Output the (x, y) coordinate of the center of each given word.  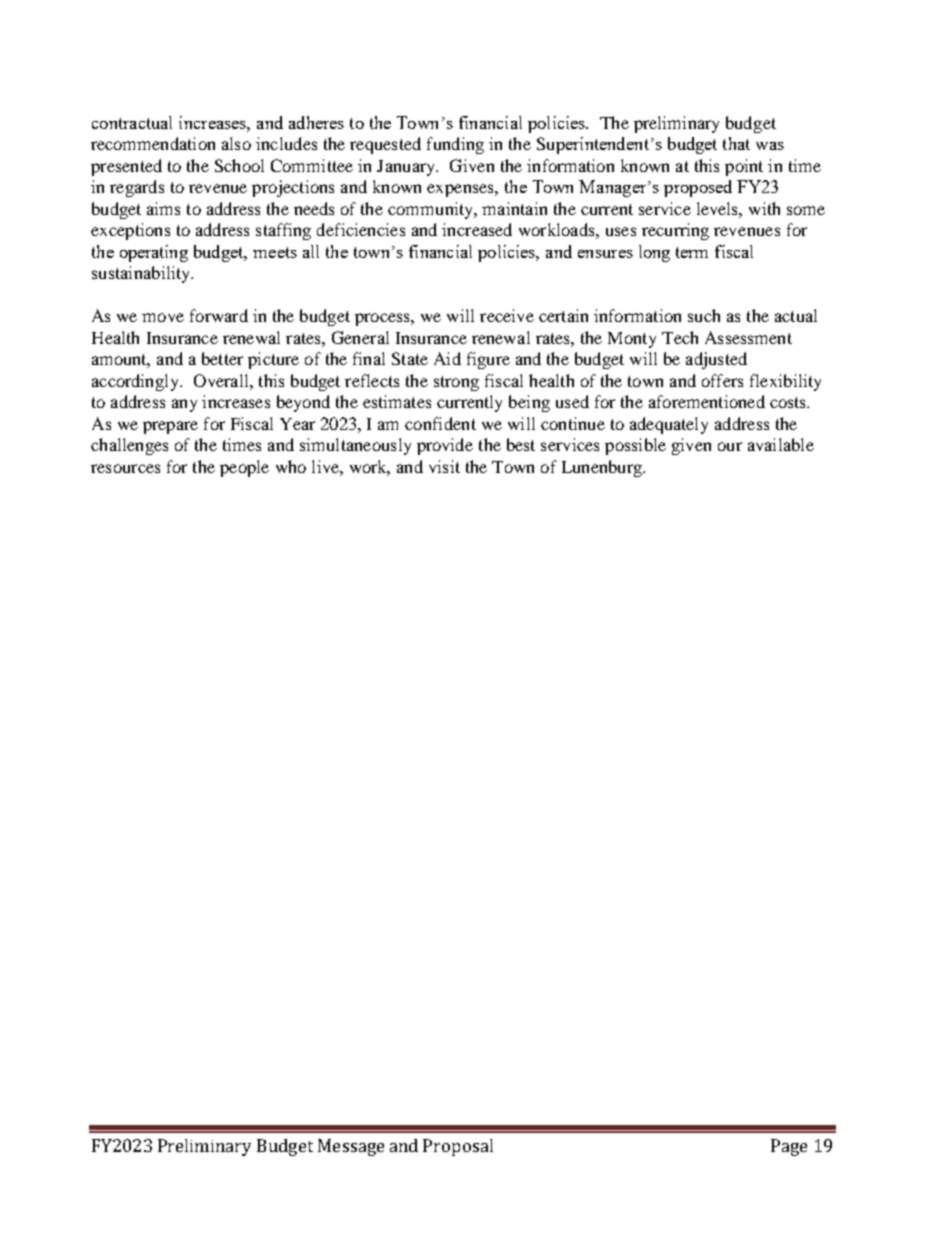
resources (125, 468)
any (184, 405)
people (244, 468)
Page (789, 1147)
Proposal (458, 1147)
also (236, 143)
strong (456, 383)
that (736, 143)
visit (444, 466)
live (326, 466)
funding (455, 145)
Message (351, 1147)
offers (722, 380)
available (781, 444)
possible (635, 446)
